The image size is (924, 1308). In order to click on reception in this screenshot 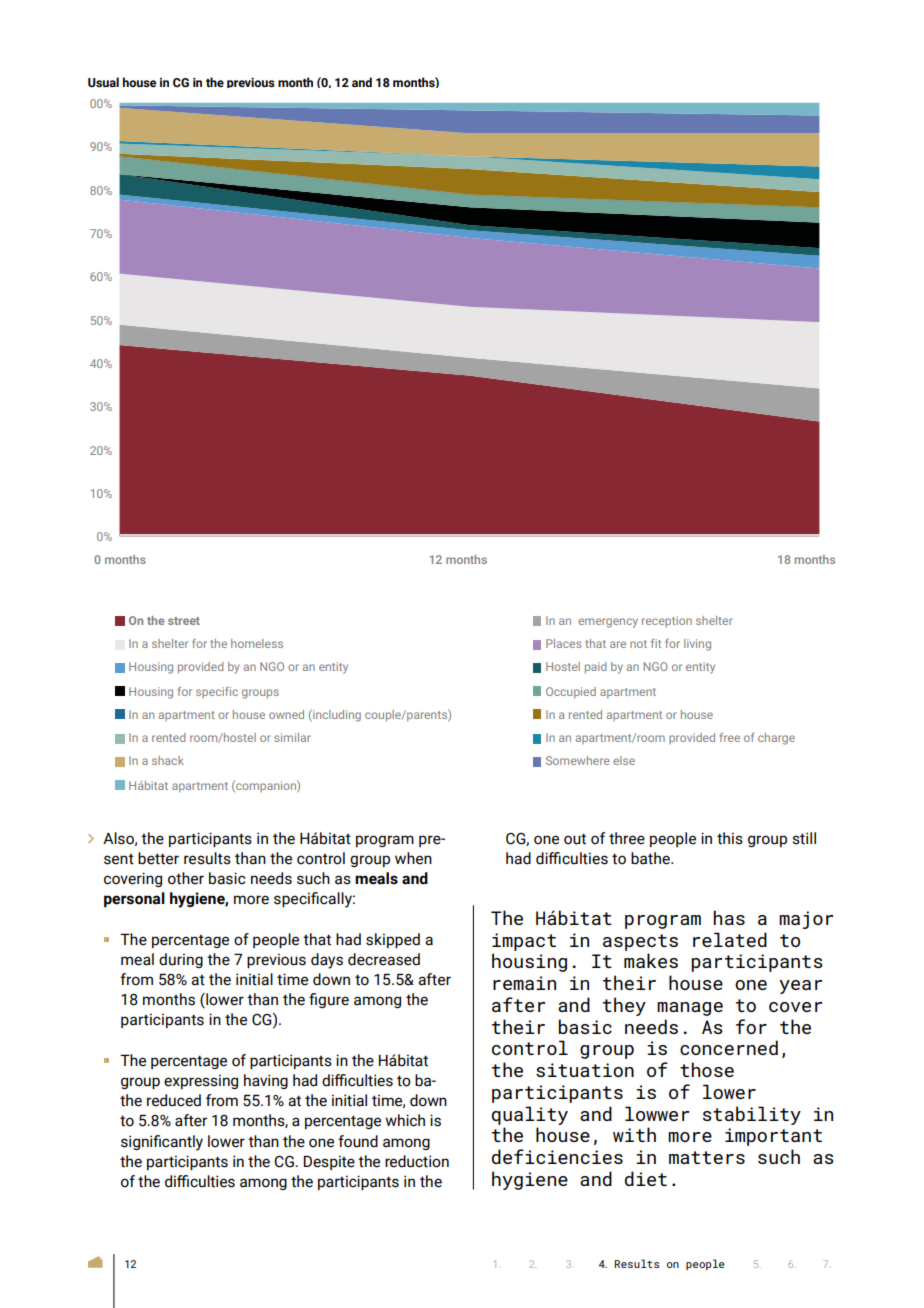, I will do `click(667, 621)`.
